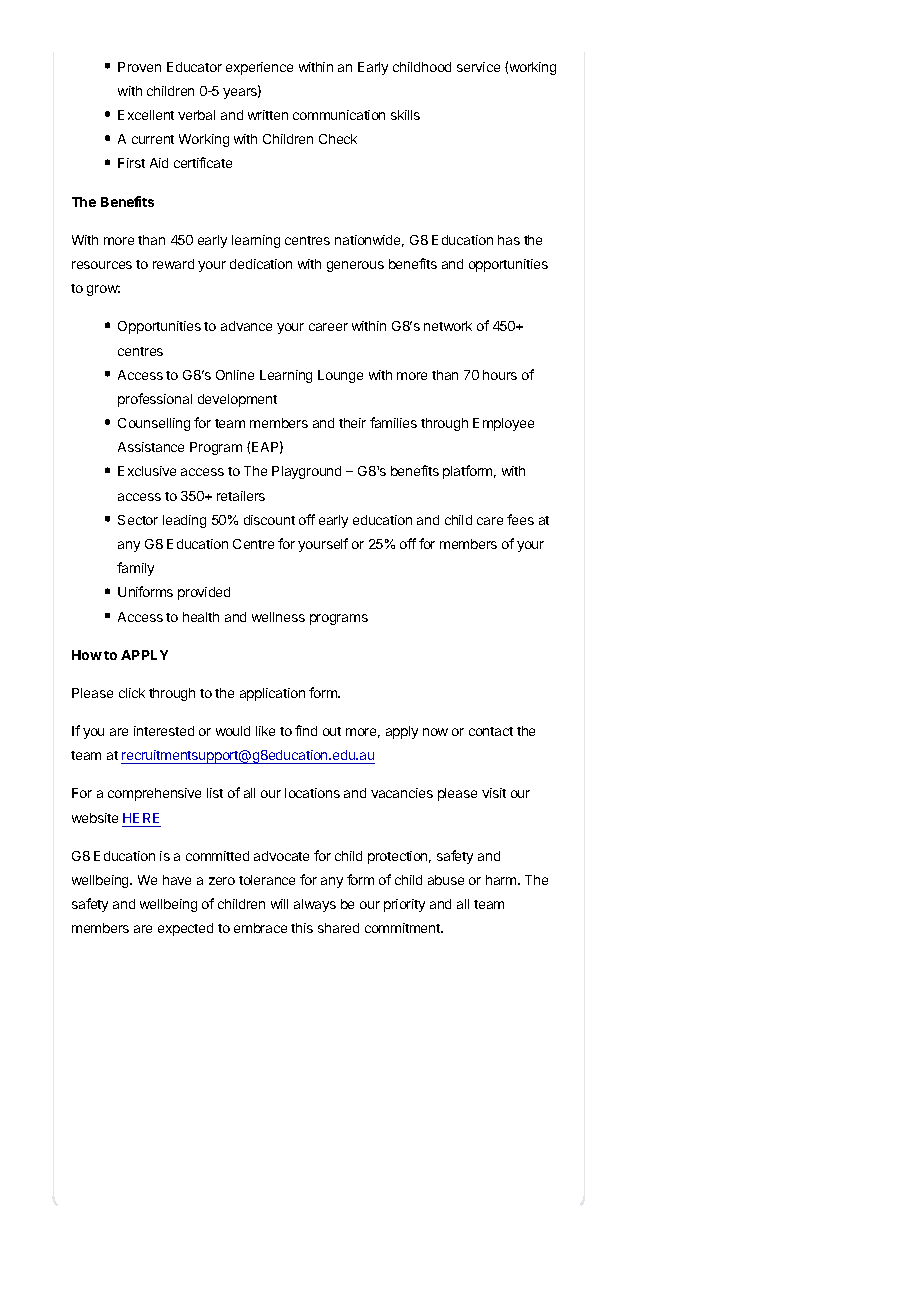  I want to click on contact, so click(491, 731).
